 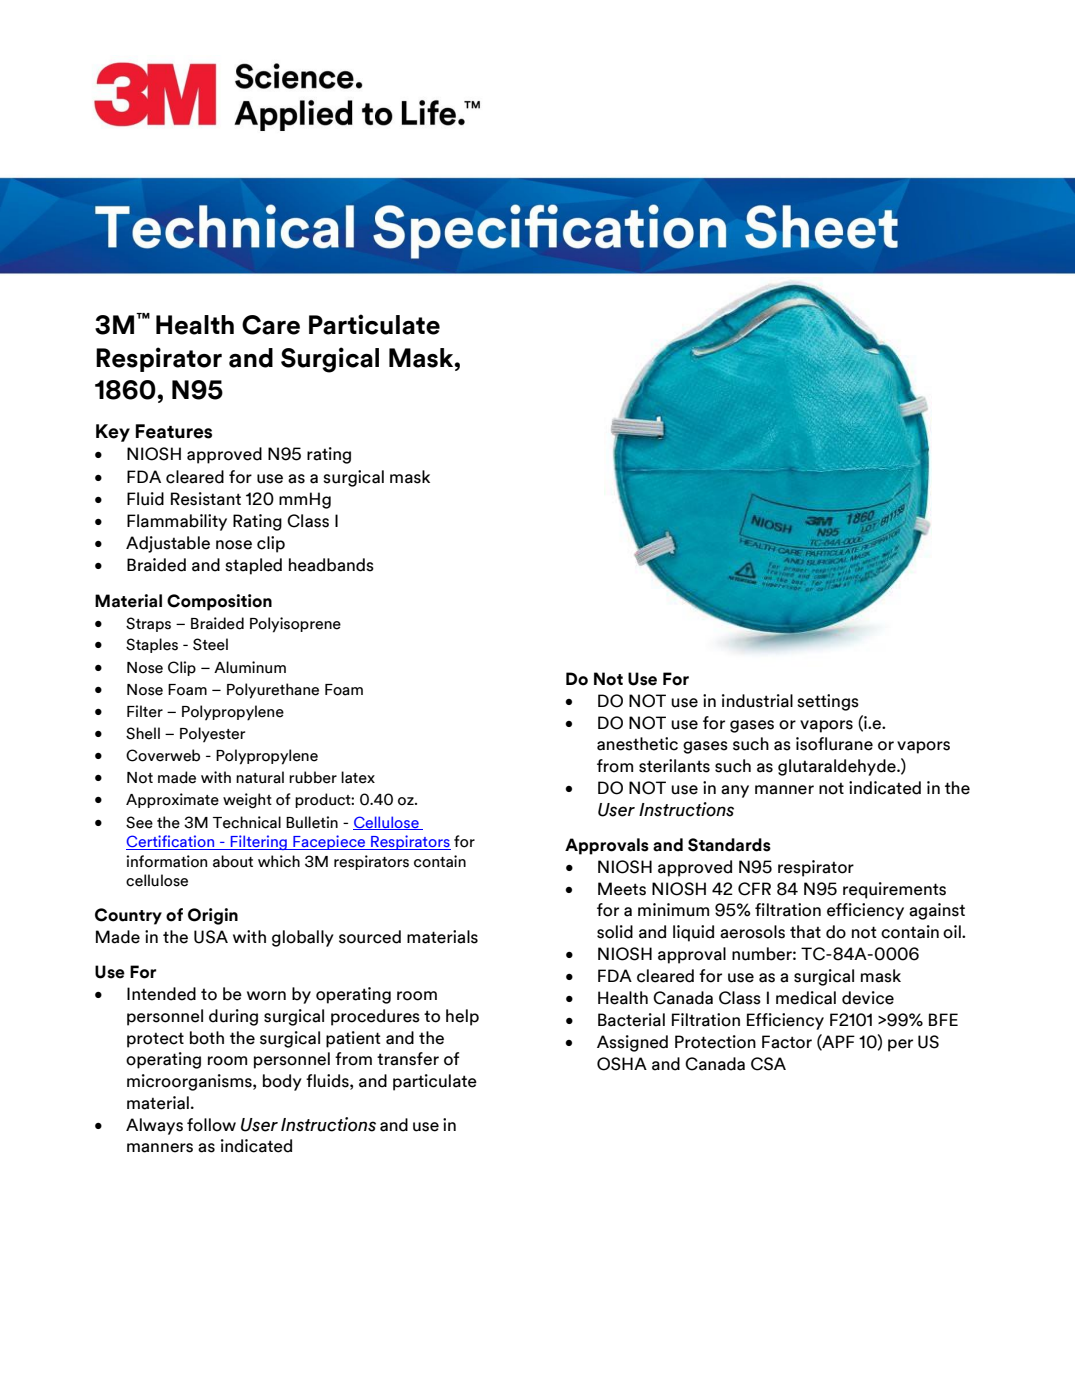 I want to click on that, so click(x=805, y=932).
